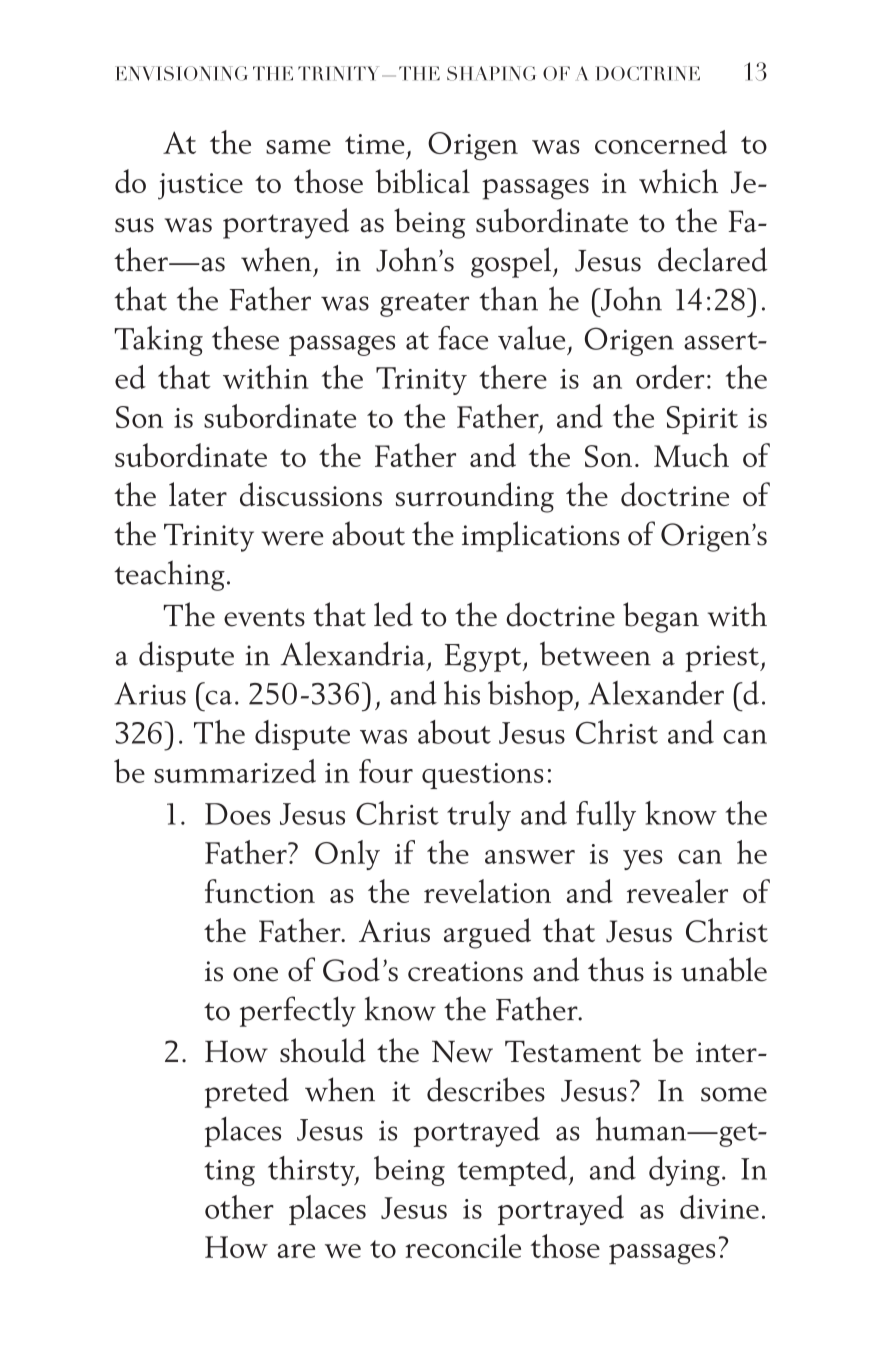  Describe the element at coordinates (462, 692) in the screenshot. I see `his` at that location.
